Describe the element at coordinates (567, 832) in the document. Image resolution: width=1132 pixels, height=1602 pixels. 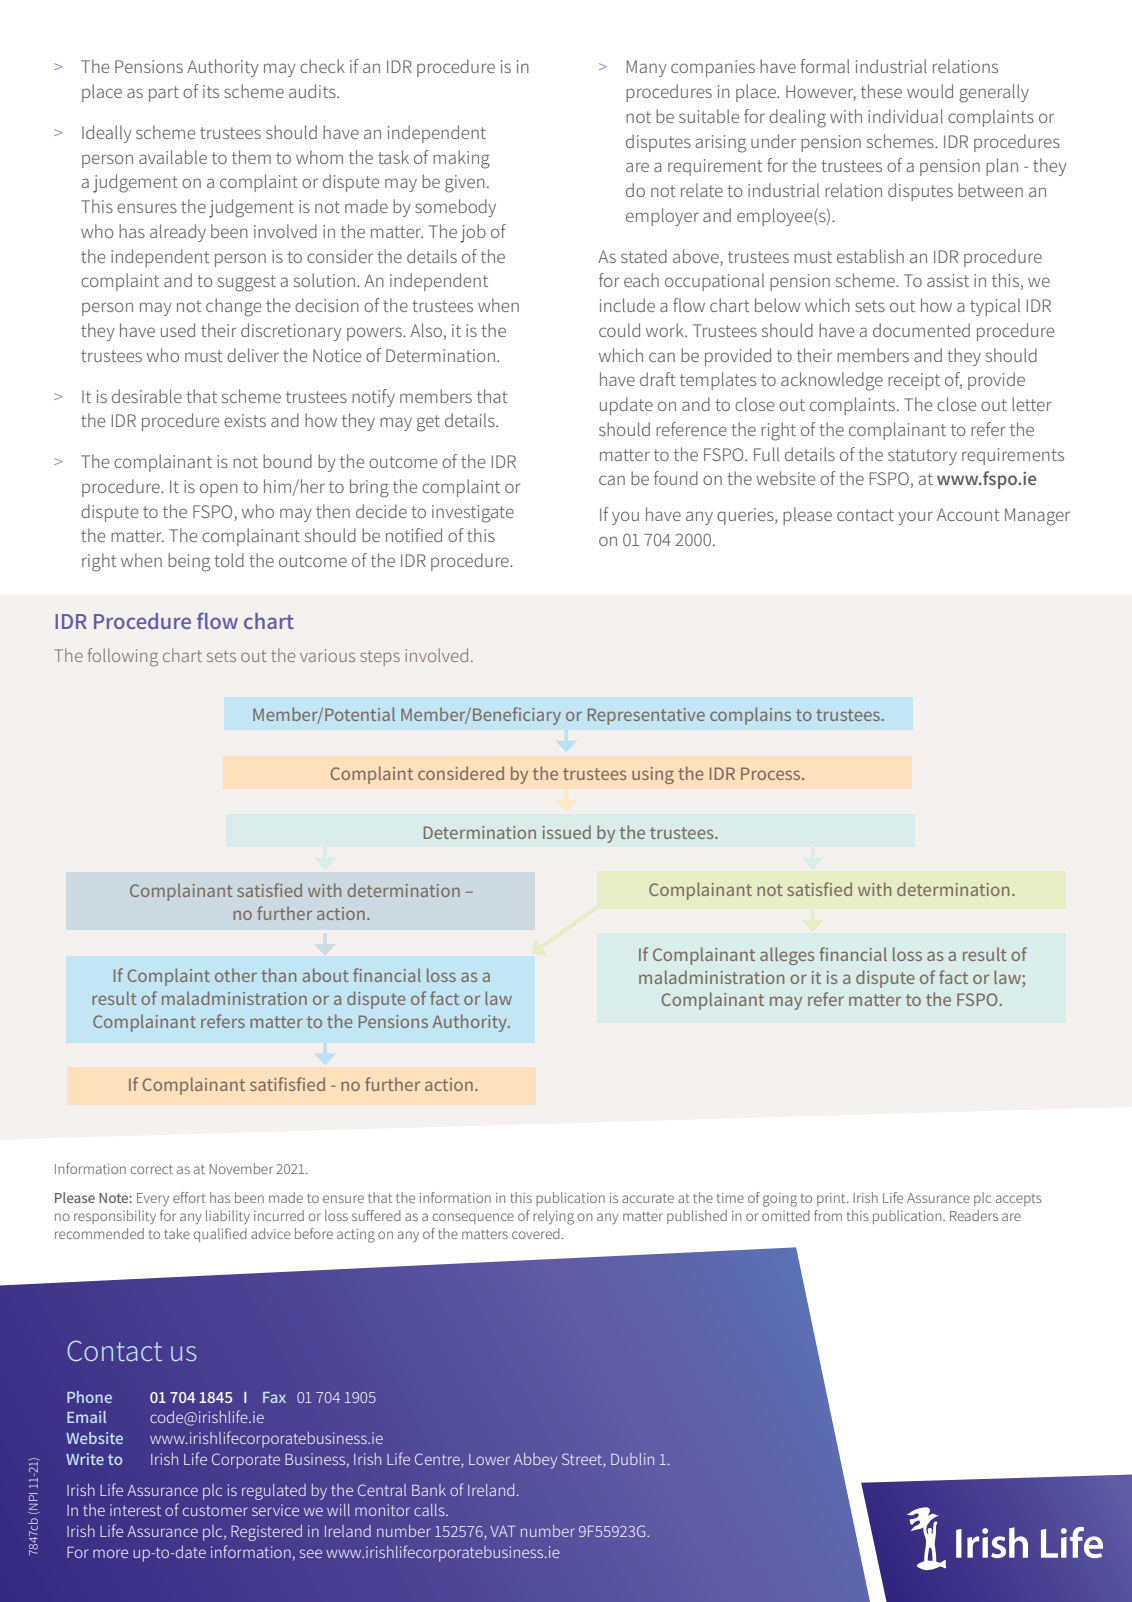
I see `issued` at that location.
